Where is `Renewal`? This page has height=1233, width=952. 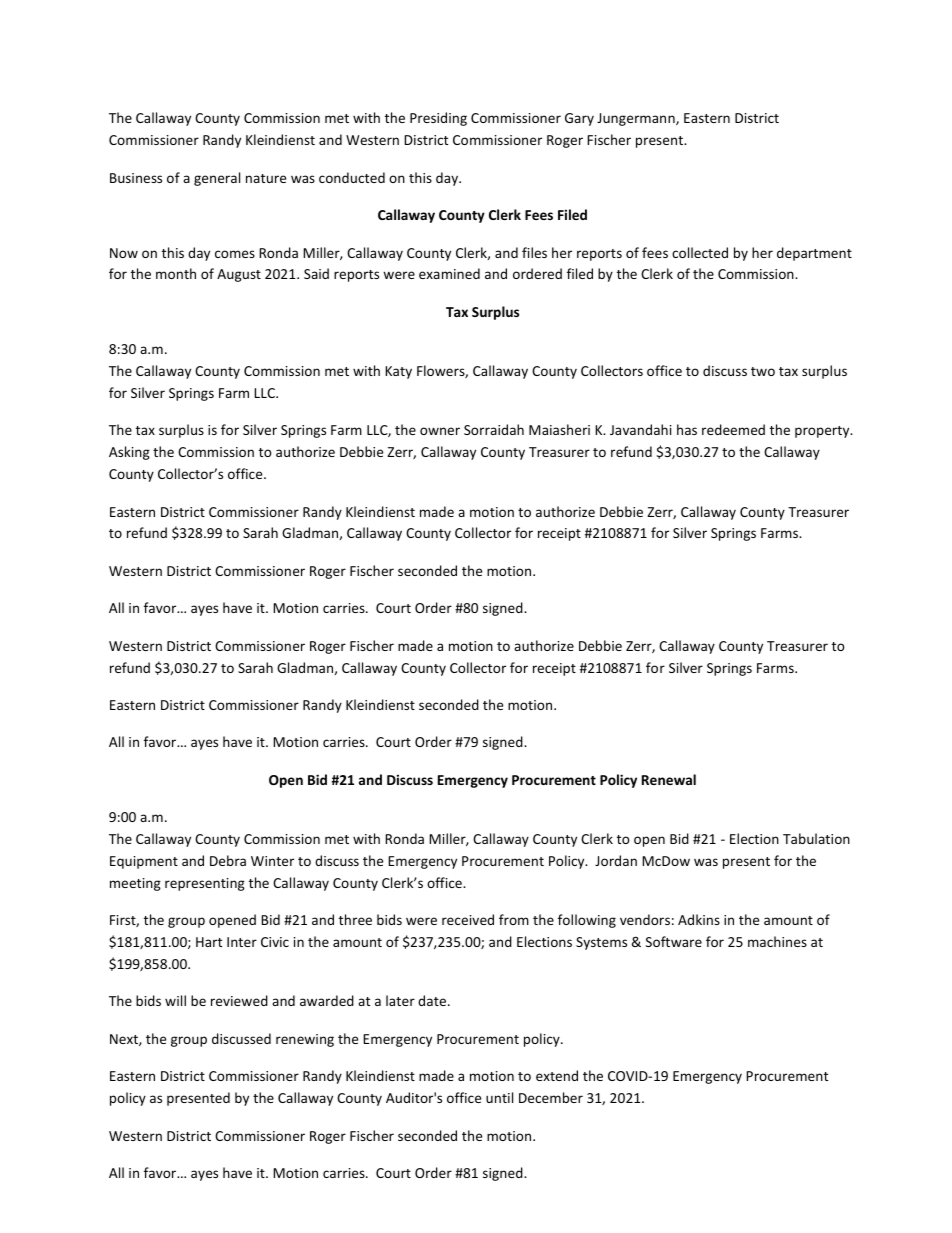 Renewal is located at coordinates (669, 779).
